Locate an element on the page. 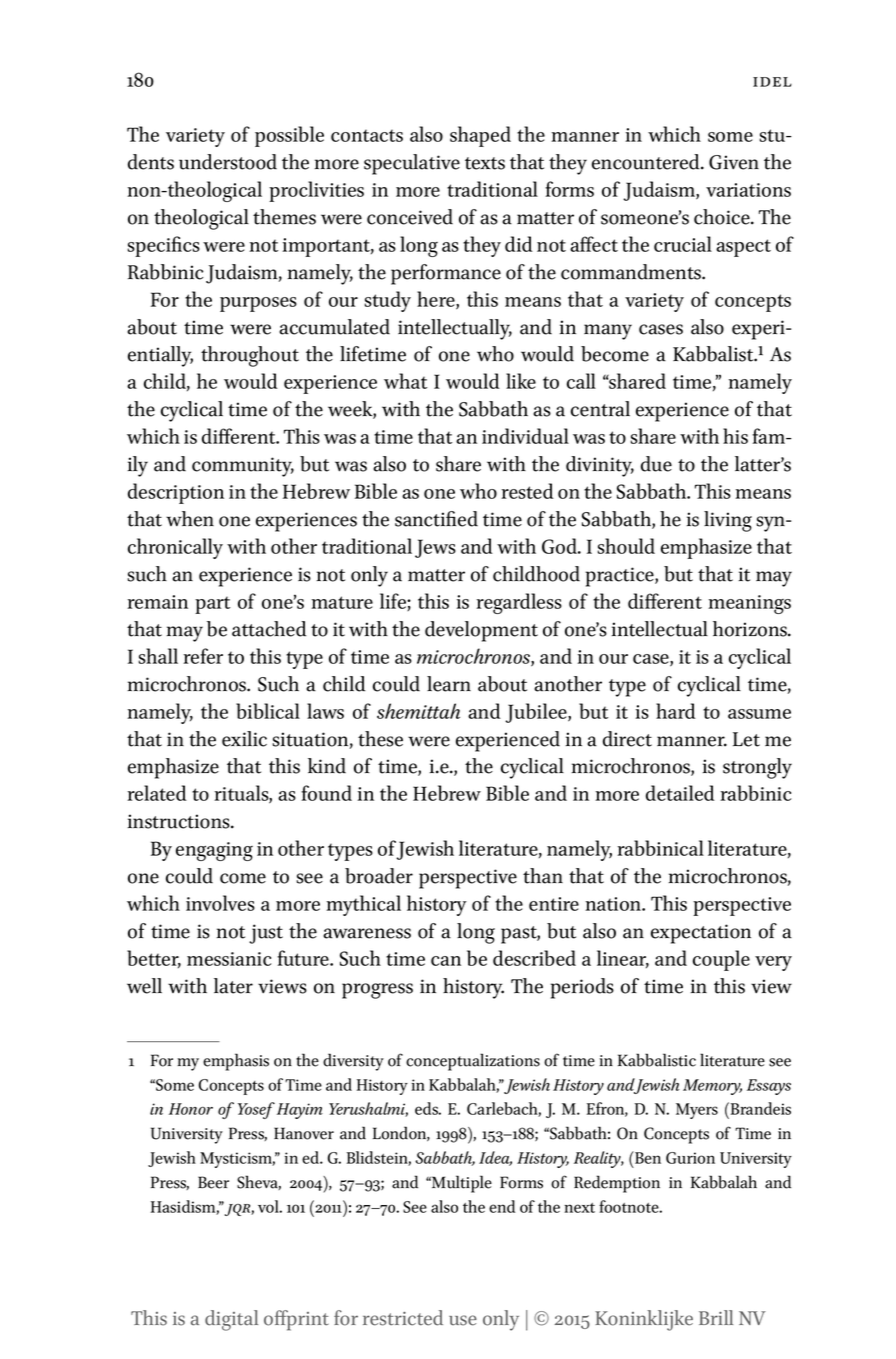  Given is located at coordinates (734, 162).
